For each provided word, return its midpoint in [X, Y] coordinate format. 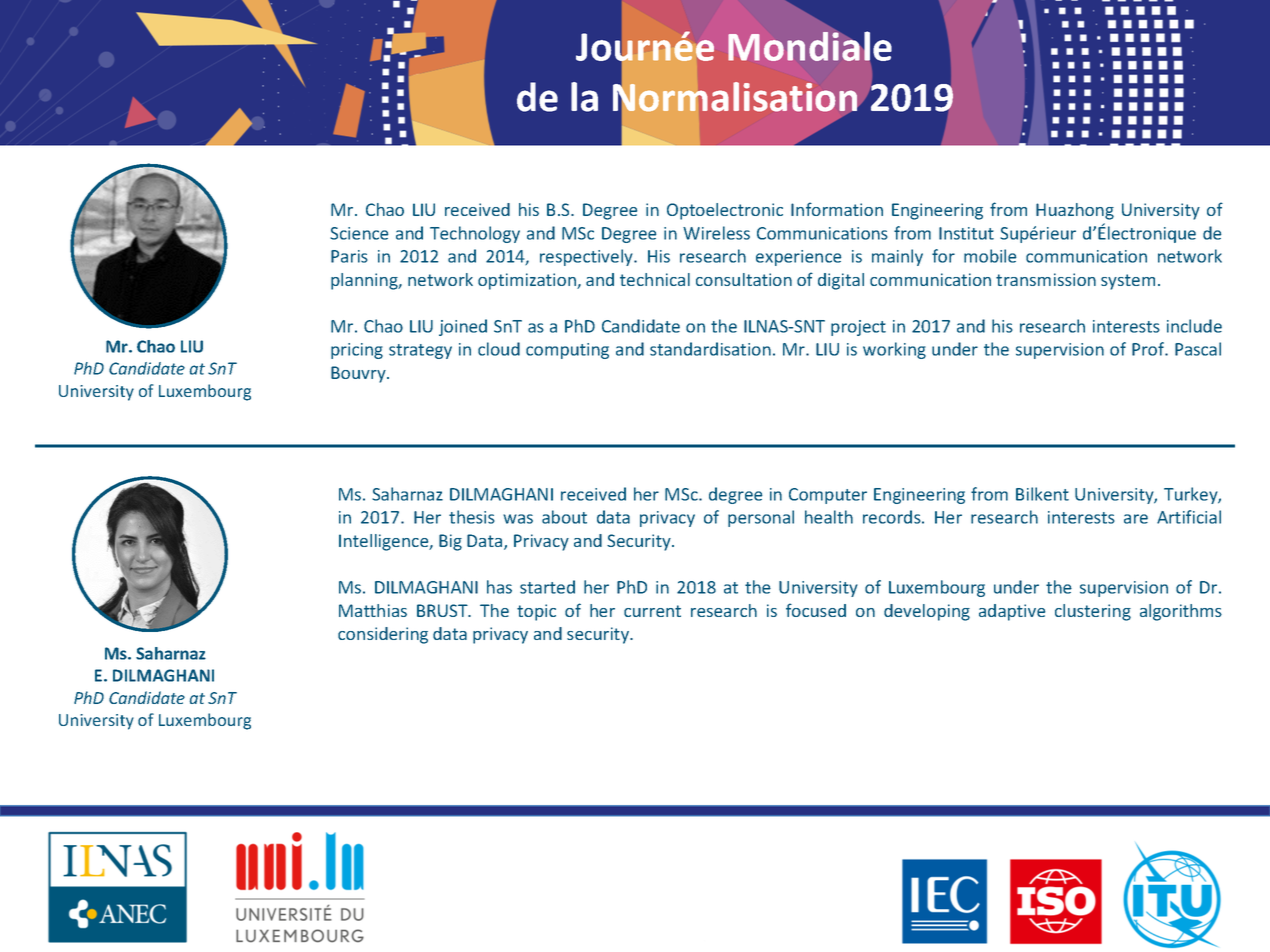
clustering [1093, 612]
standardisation [710, 349]
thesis [472, 517]
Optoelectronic [725, 211]
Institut [966, 233]
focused [816, 610]
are [1136, 519]
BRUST [443, 610]
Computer [828, 496]
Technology [475, 234]
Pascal [1198, 349]
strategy [420, 351]
